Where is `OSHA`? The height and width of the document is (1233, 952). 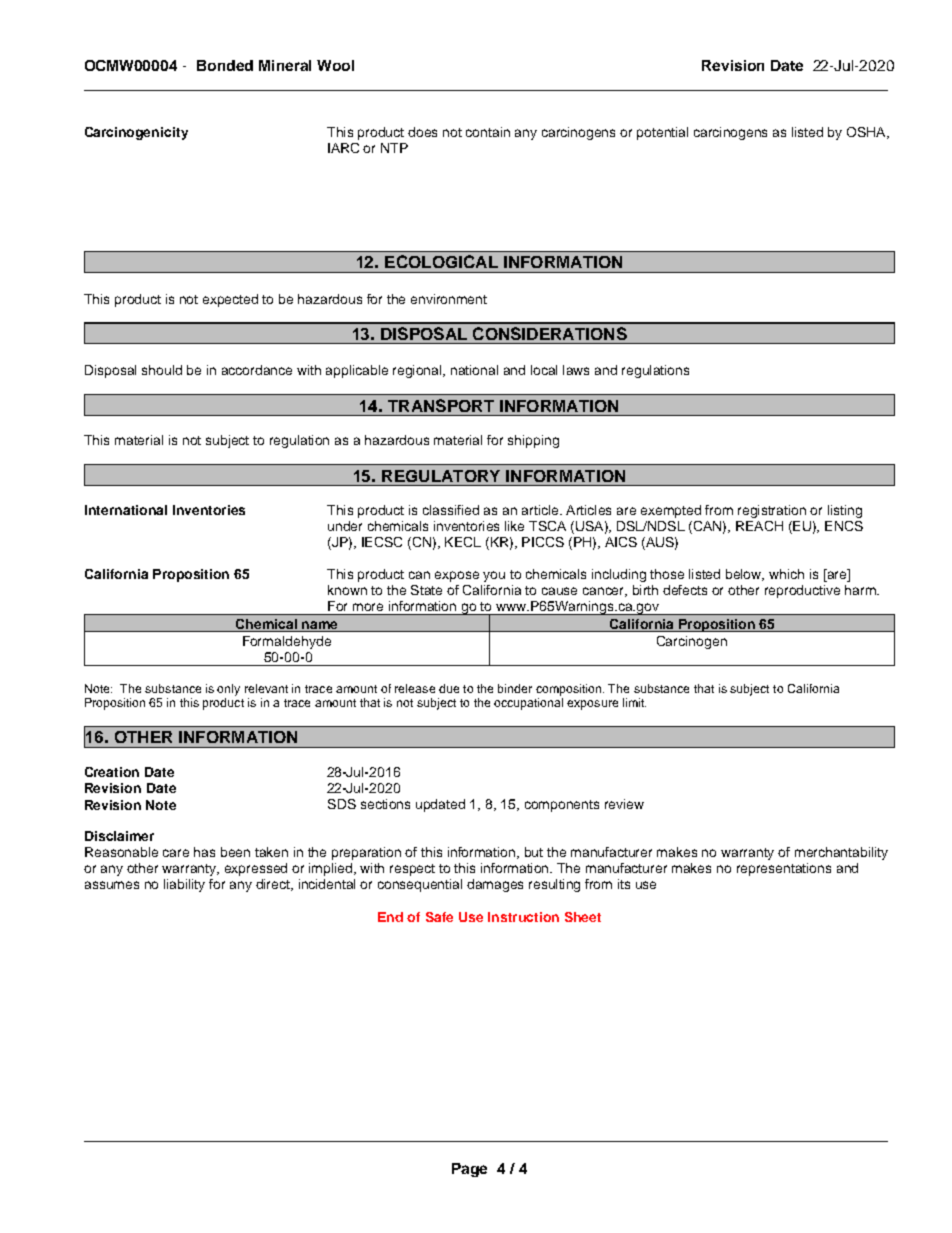
OSHA is located at coordinates (867, 133).
